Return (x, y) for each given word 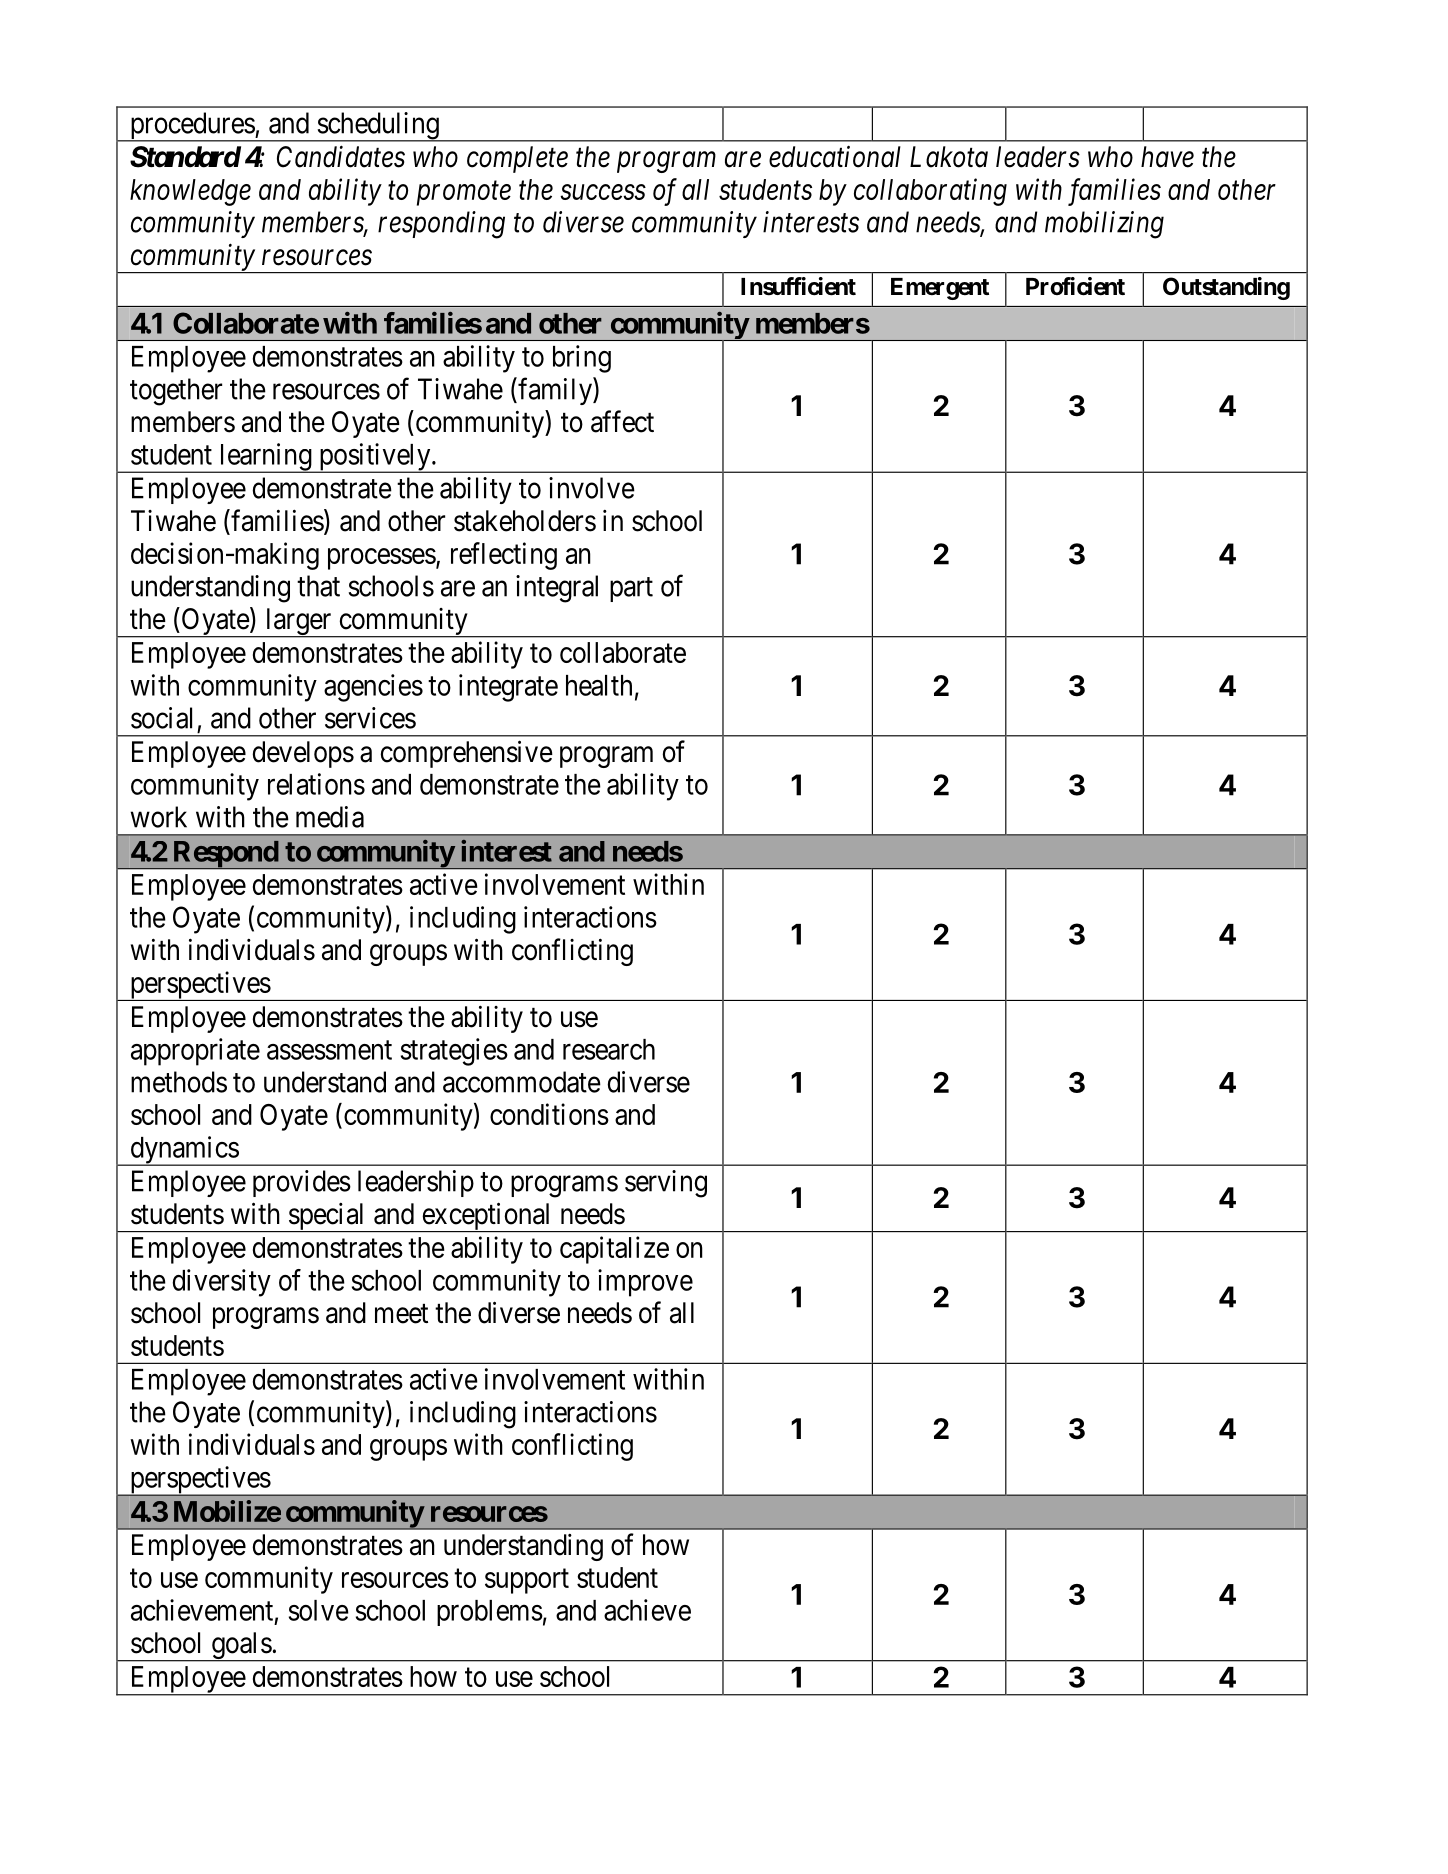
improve (645, 1283)
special (327, 1217)
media (330, 817)
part (631, 589)
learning (265, 458)
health (599, 685)
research (609, 1049)
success (603, 192)
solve (319, 1610)
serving (666, 1184)
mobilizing (1104, 225)
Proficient (1075, 286)
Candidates (341, 156)
